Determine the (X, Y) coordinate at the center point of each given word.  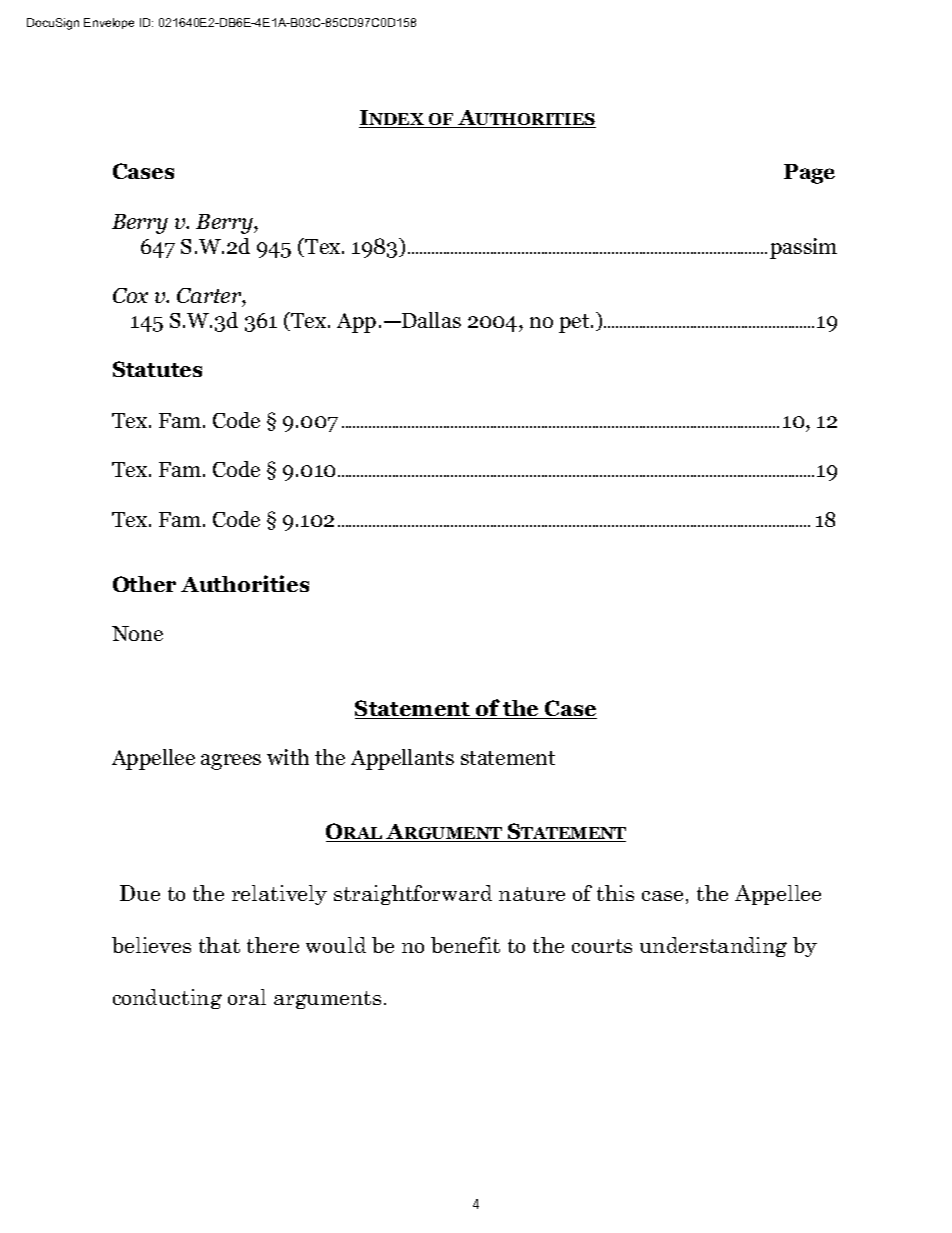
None (137, 633)
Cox (130, 295)
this (615, 893)
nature (532, 894)
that (219, 945)
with (288, 757)
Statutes (157, 369)
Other (144, 584)
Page (809, 174)
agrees (231, 762)
